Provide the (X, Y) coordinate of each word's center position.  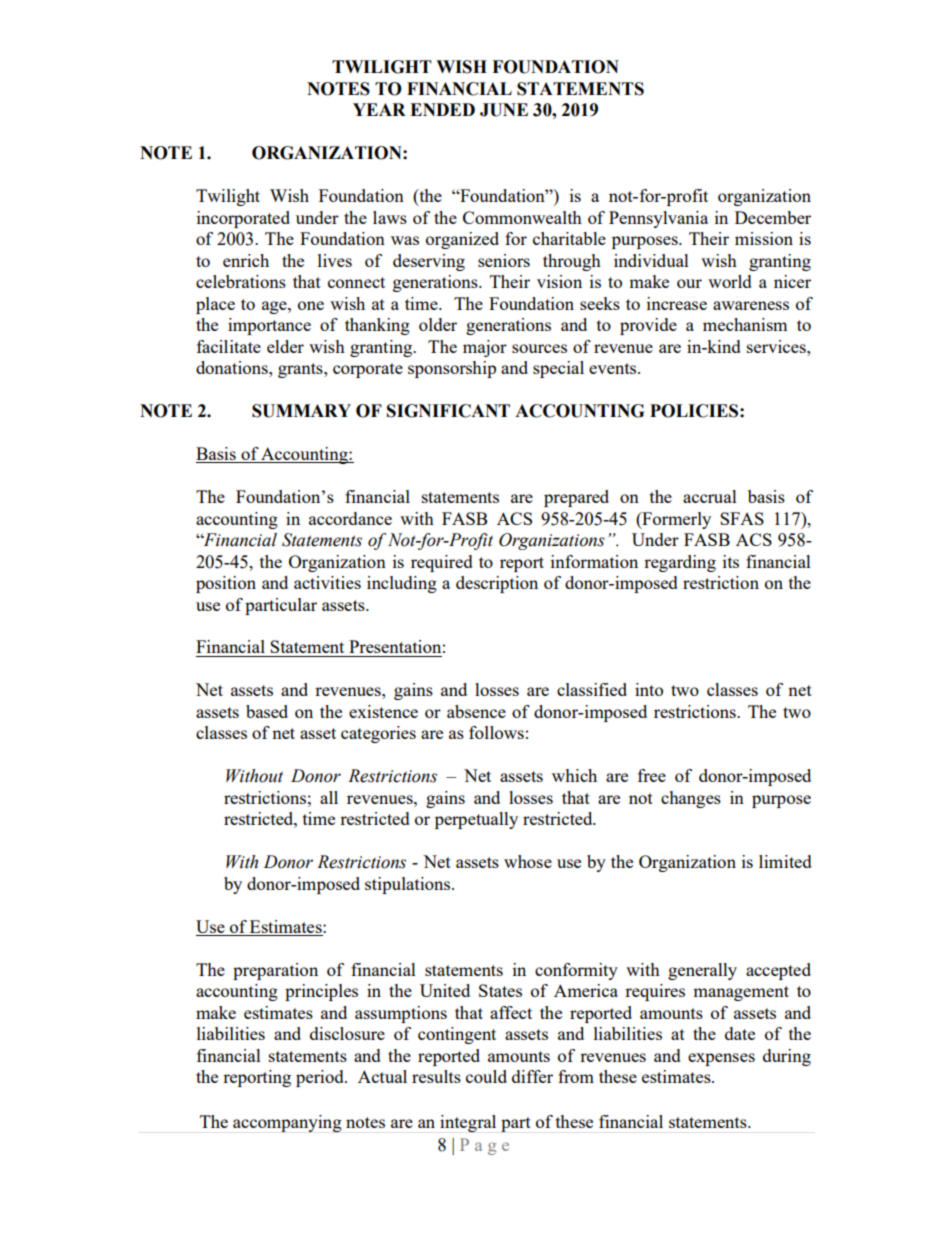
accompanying (287, 1123)
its (731, 561)
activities (327, 582)
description (497, 584)
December (773, 217)
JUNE (504, 110)
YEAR (379, 109)
